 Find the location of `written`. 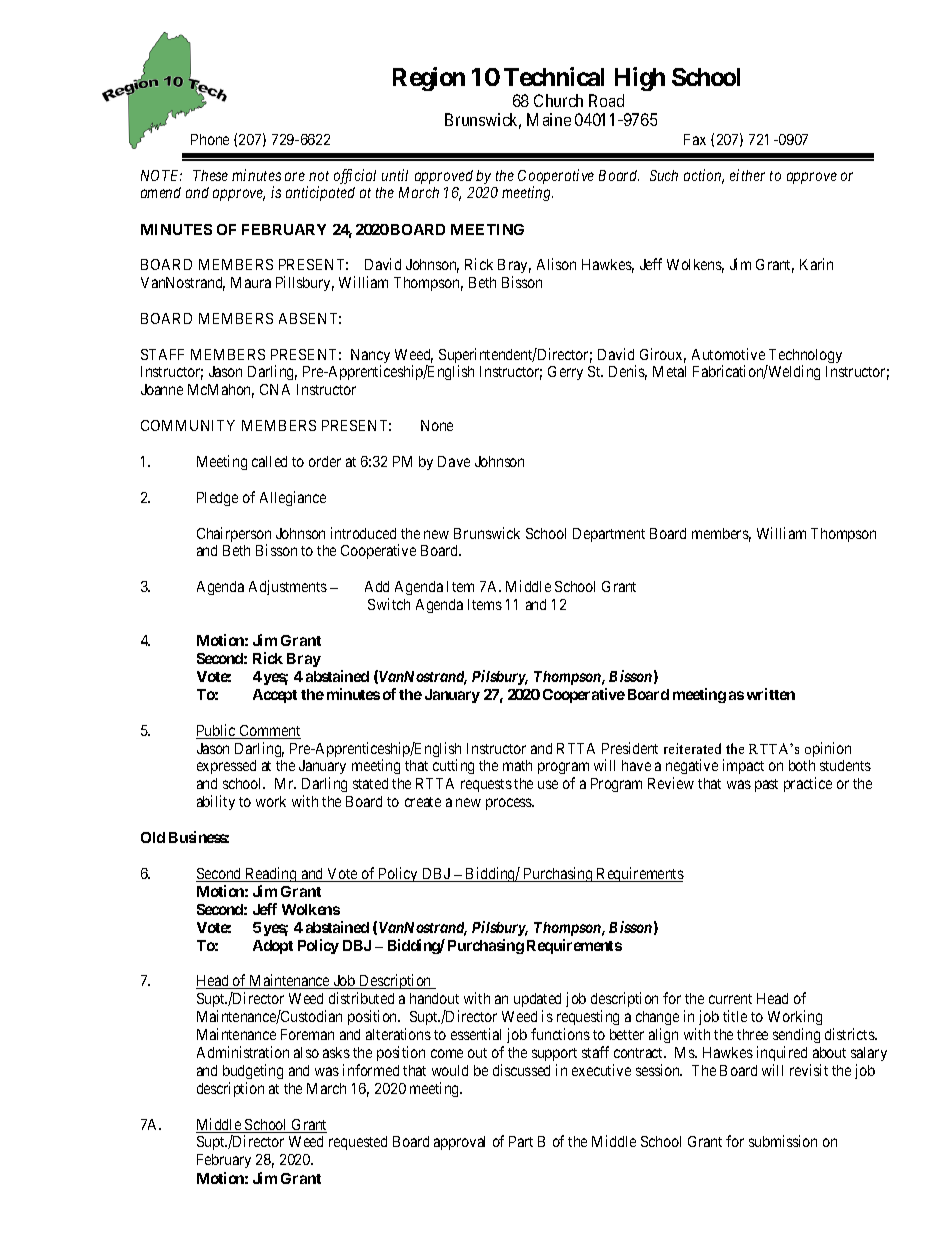

written is located at coordinates (771, 694).
